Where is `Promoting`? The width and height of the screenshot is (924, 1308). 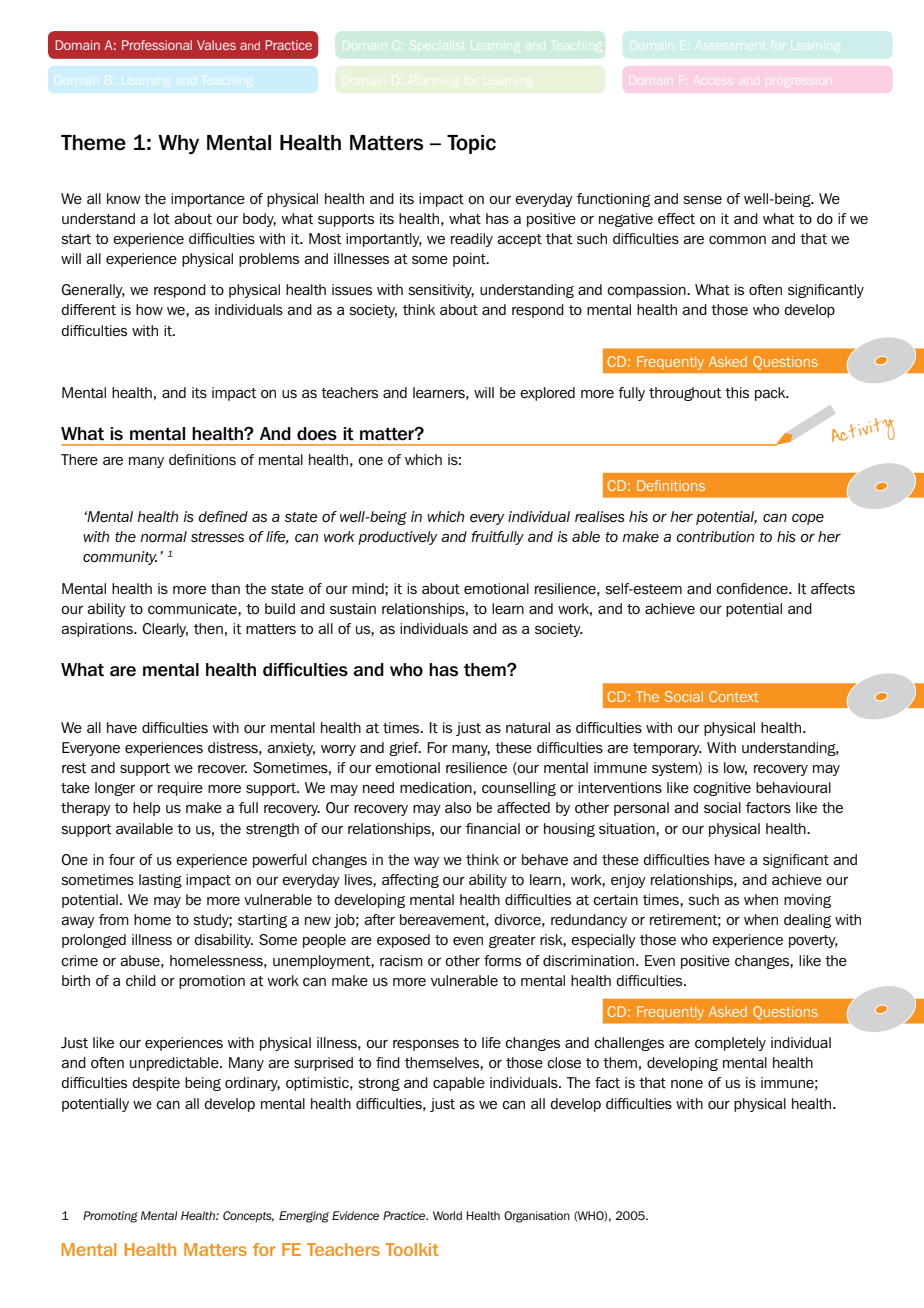
Promoting is located at coordinates (110, 1217).
